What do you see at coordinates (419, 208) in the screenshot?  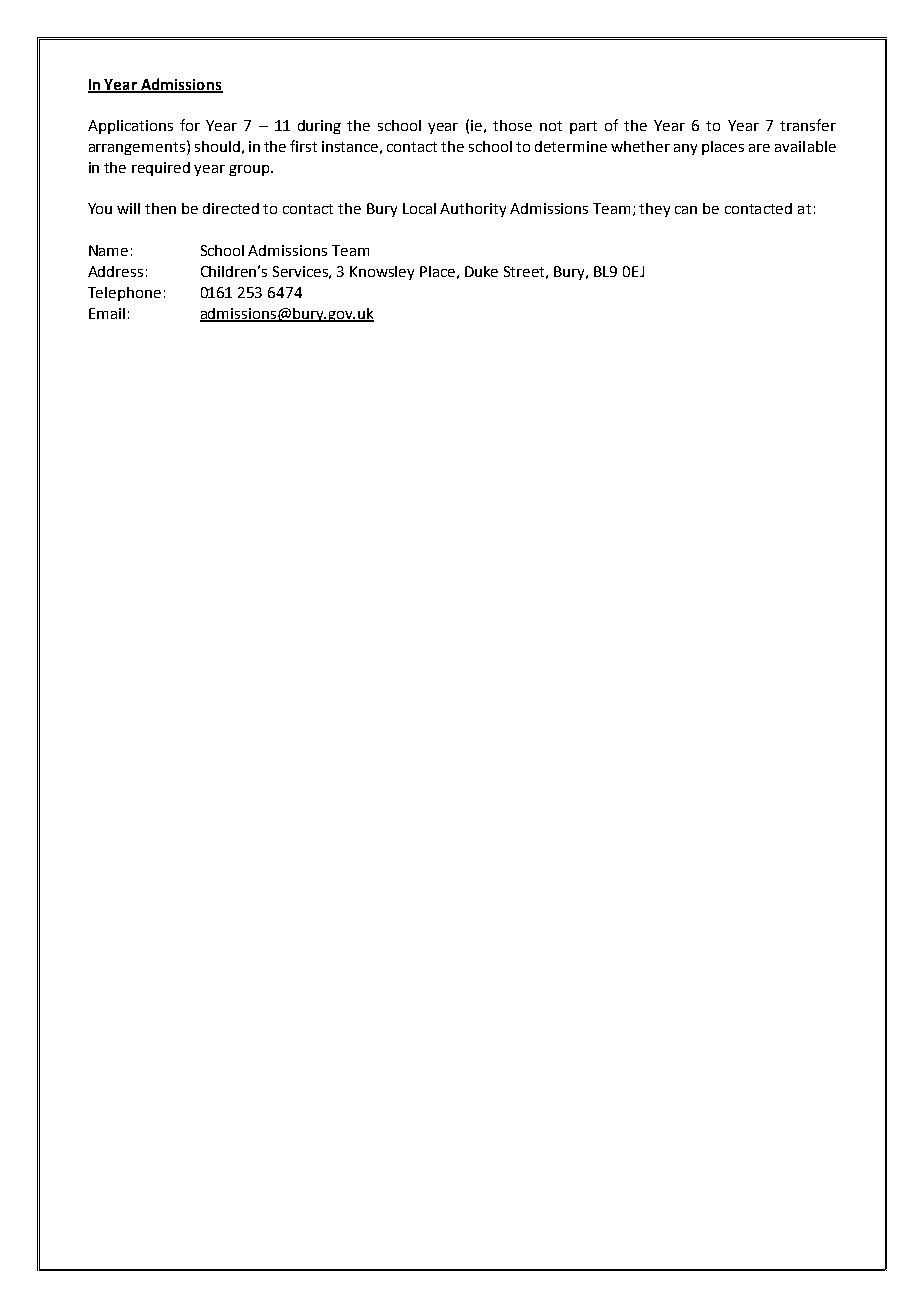 I see `Local` at bounding box center [419, 208].
